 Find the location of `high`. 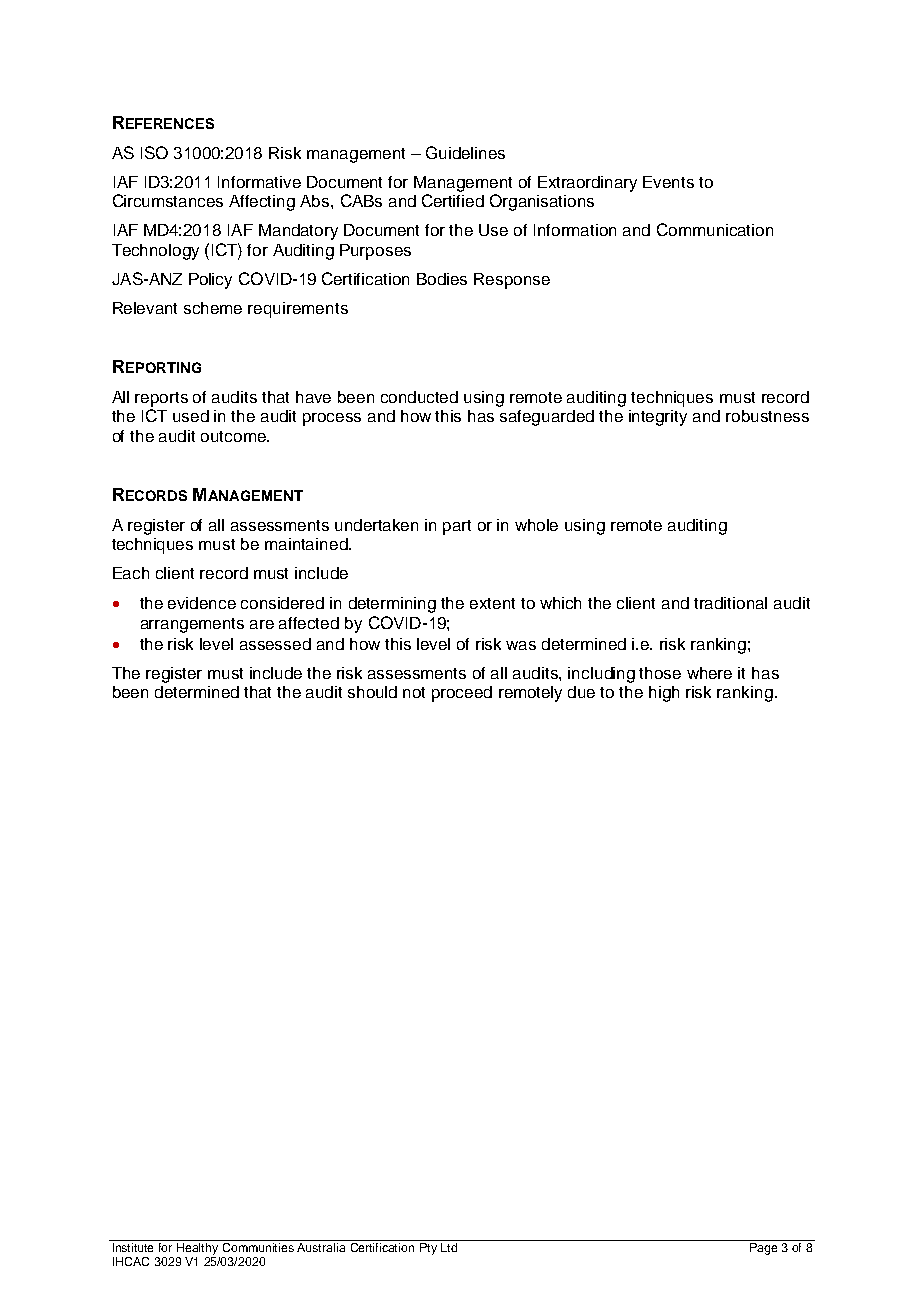

high is located at coordinates (664, 694).
